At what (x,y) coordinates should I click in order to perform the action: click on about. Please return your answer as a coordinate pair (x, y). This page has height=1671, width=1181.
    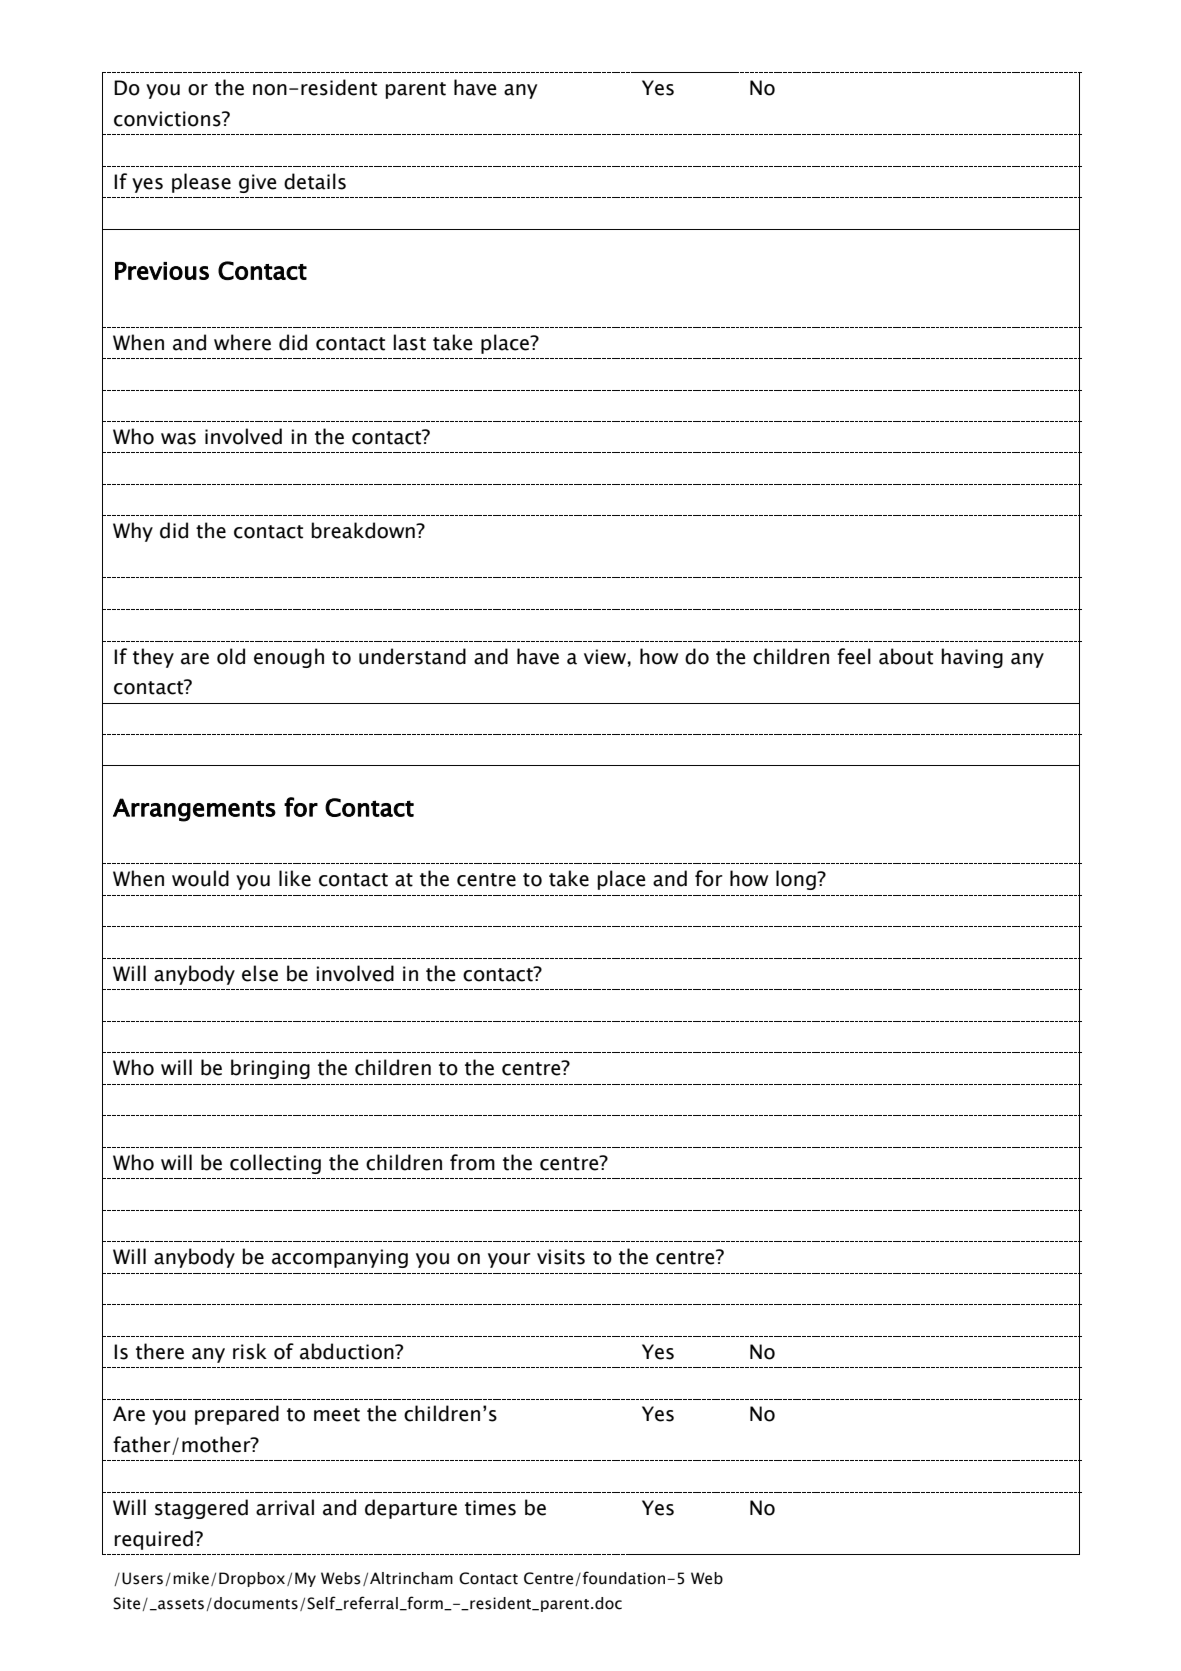
    Looking at the image, I should click on (906, 656).
